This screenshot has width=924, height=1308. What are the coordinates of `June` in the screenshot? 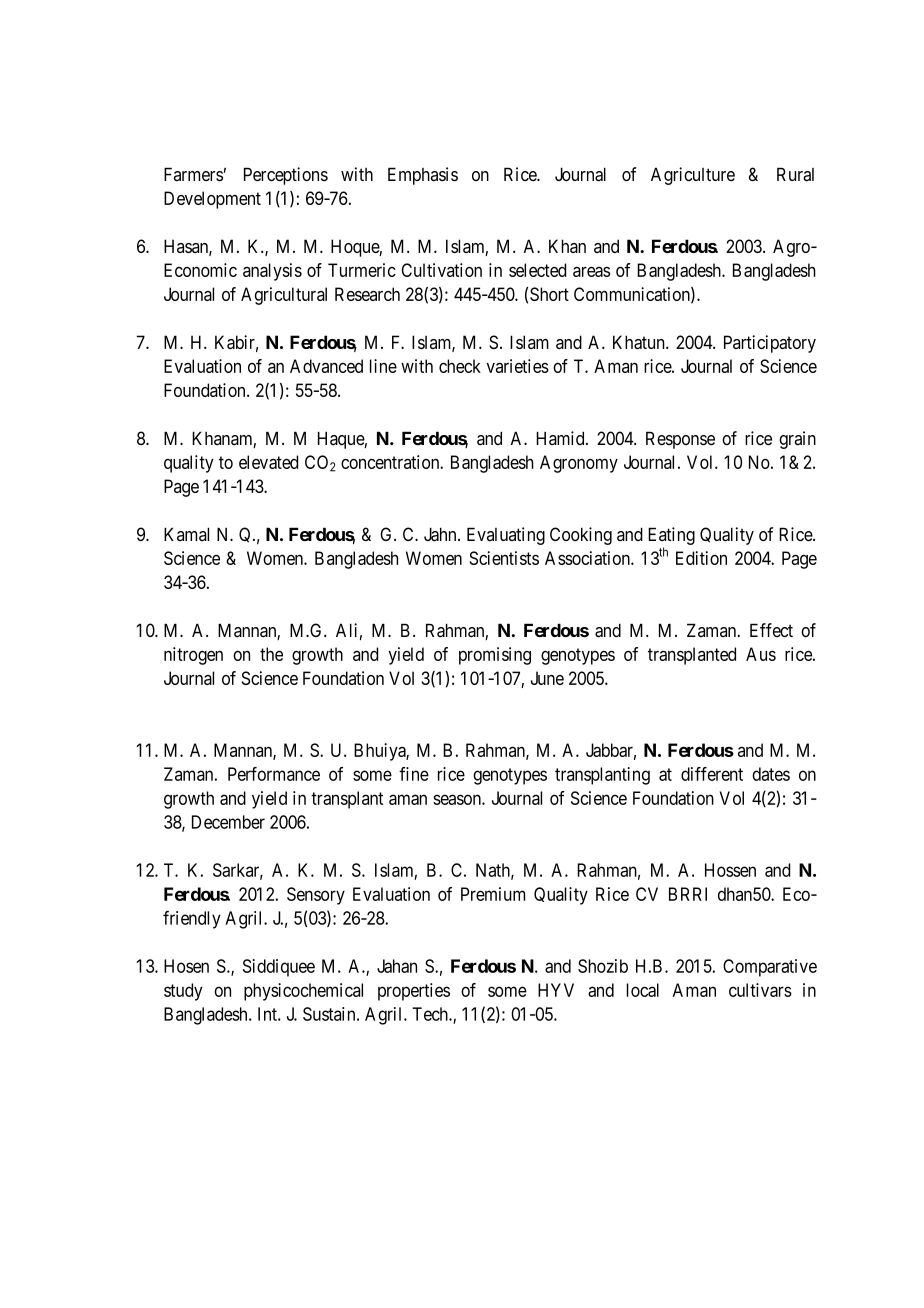 It's located at (547, 678).
